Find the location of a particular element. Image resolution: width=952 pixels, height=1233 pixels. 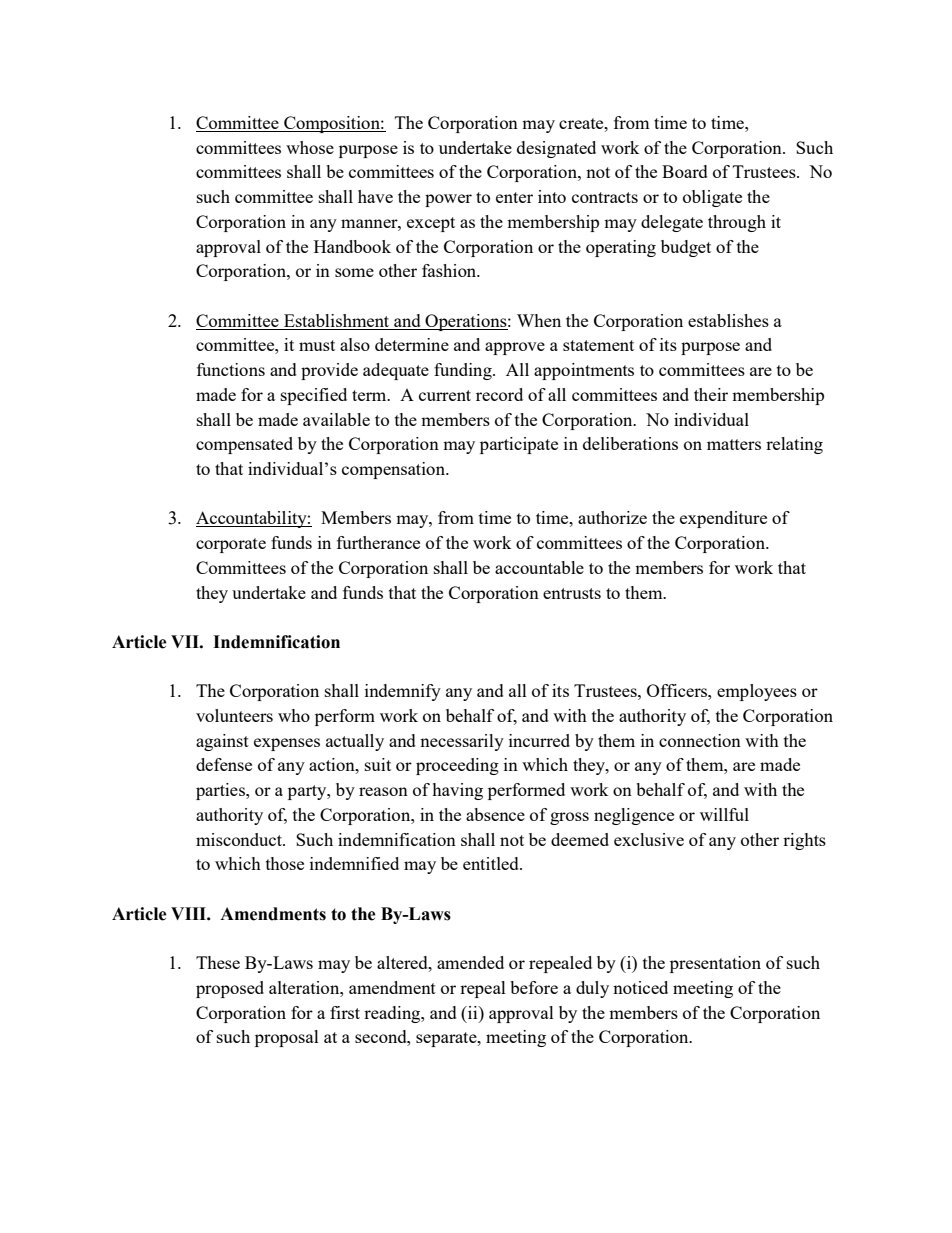

corporate is located at coordinates (231, 545).
